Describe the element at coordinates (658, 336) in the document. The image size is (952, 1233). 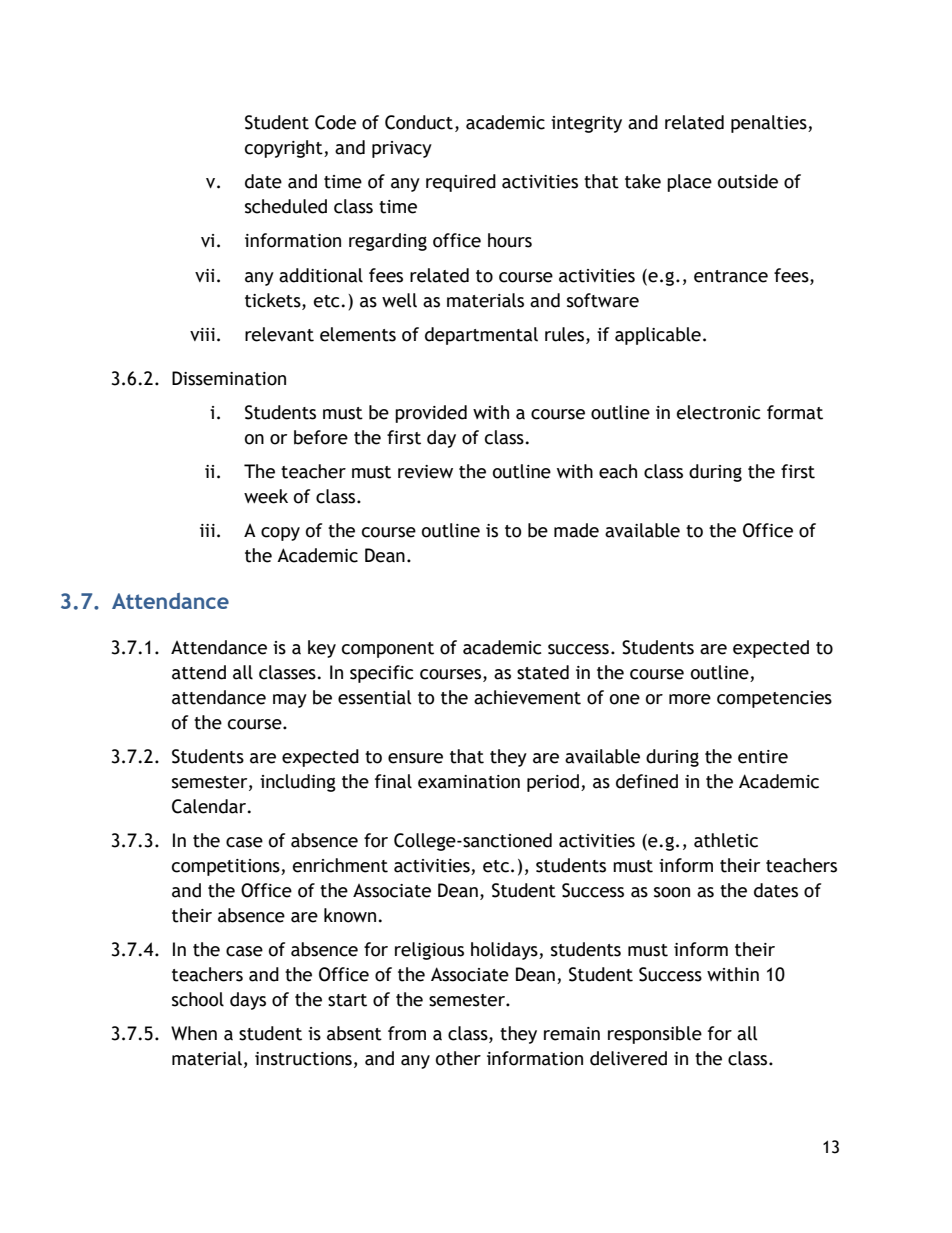
I see `applicable` at that location.
